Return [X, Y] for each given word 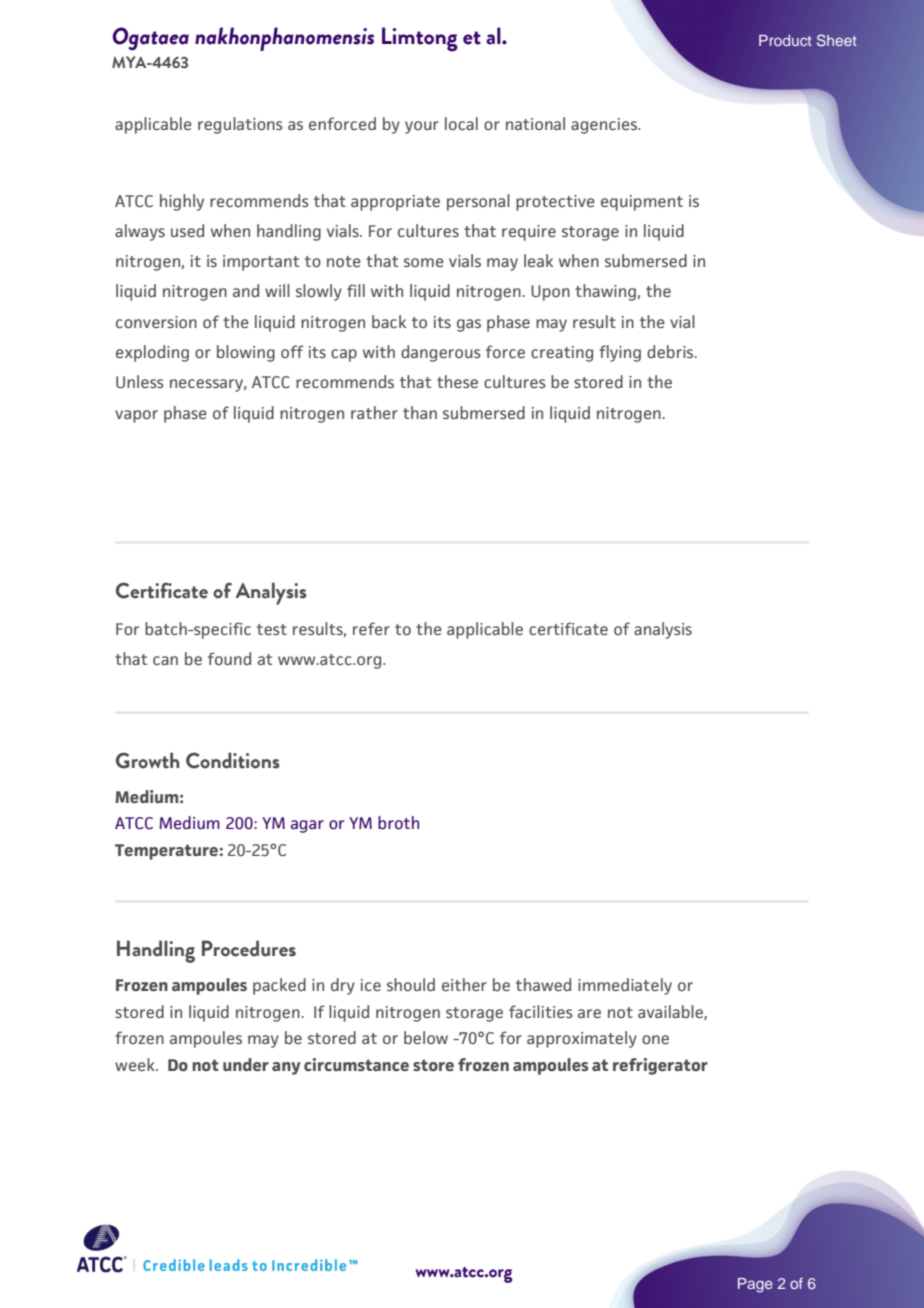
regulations [240, 125]
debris [671, 351]
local [461, 123]
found [229, 658]
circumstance [356, 1064]
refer [371, 628]
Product [785, 40]
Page [755, 1285]
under [246, 1064]
